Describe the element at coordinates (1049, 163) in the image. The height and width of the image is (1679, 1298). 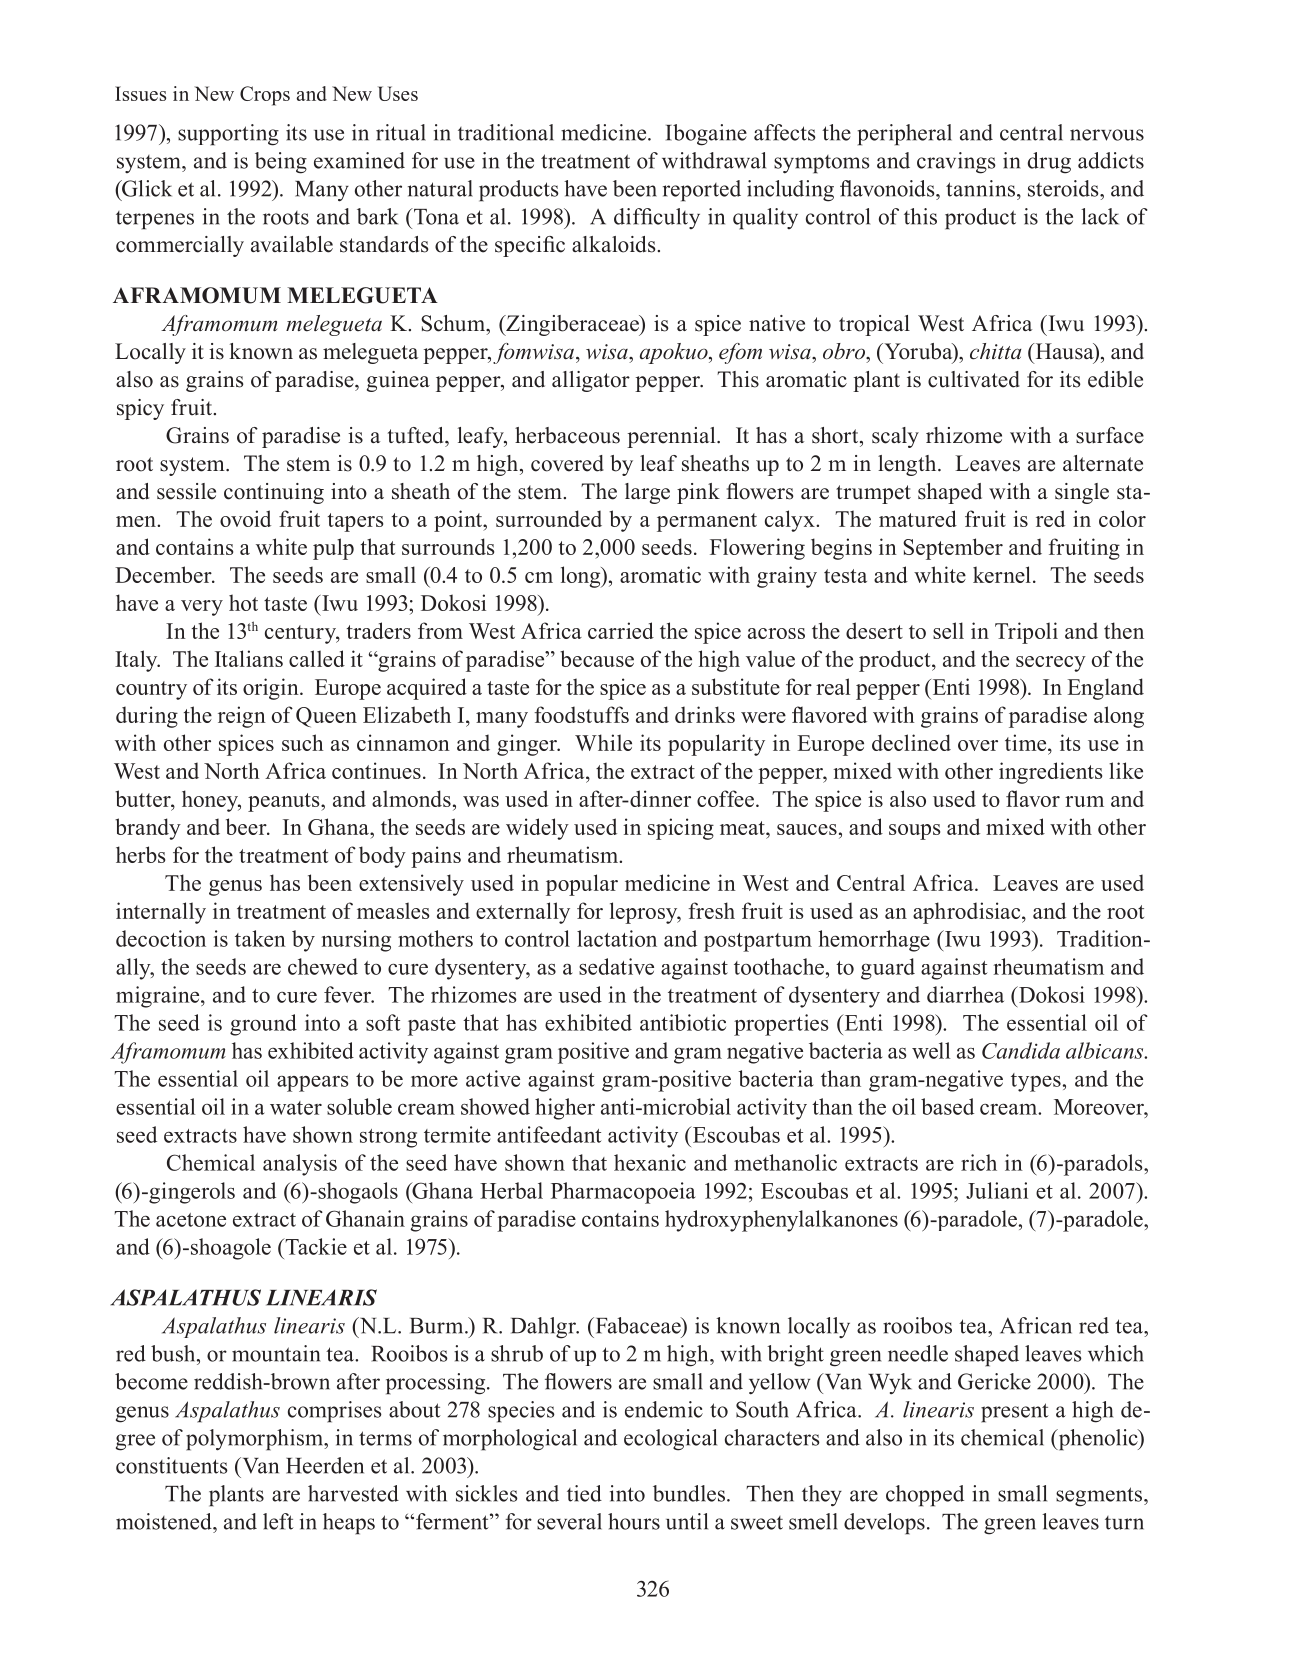
I see `drug` at that location.
